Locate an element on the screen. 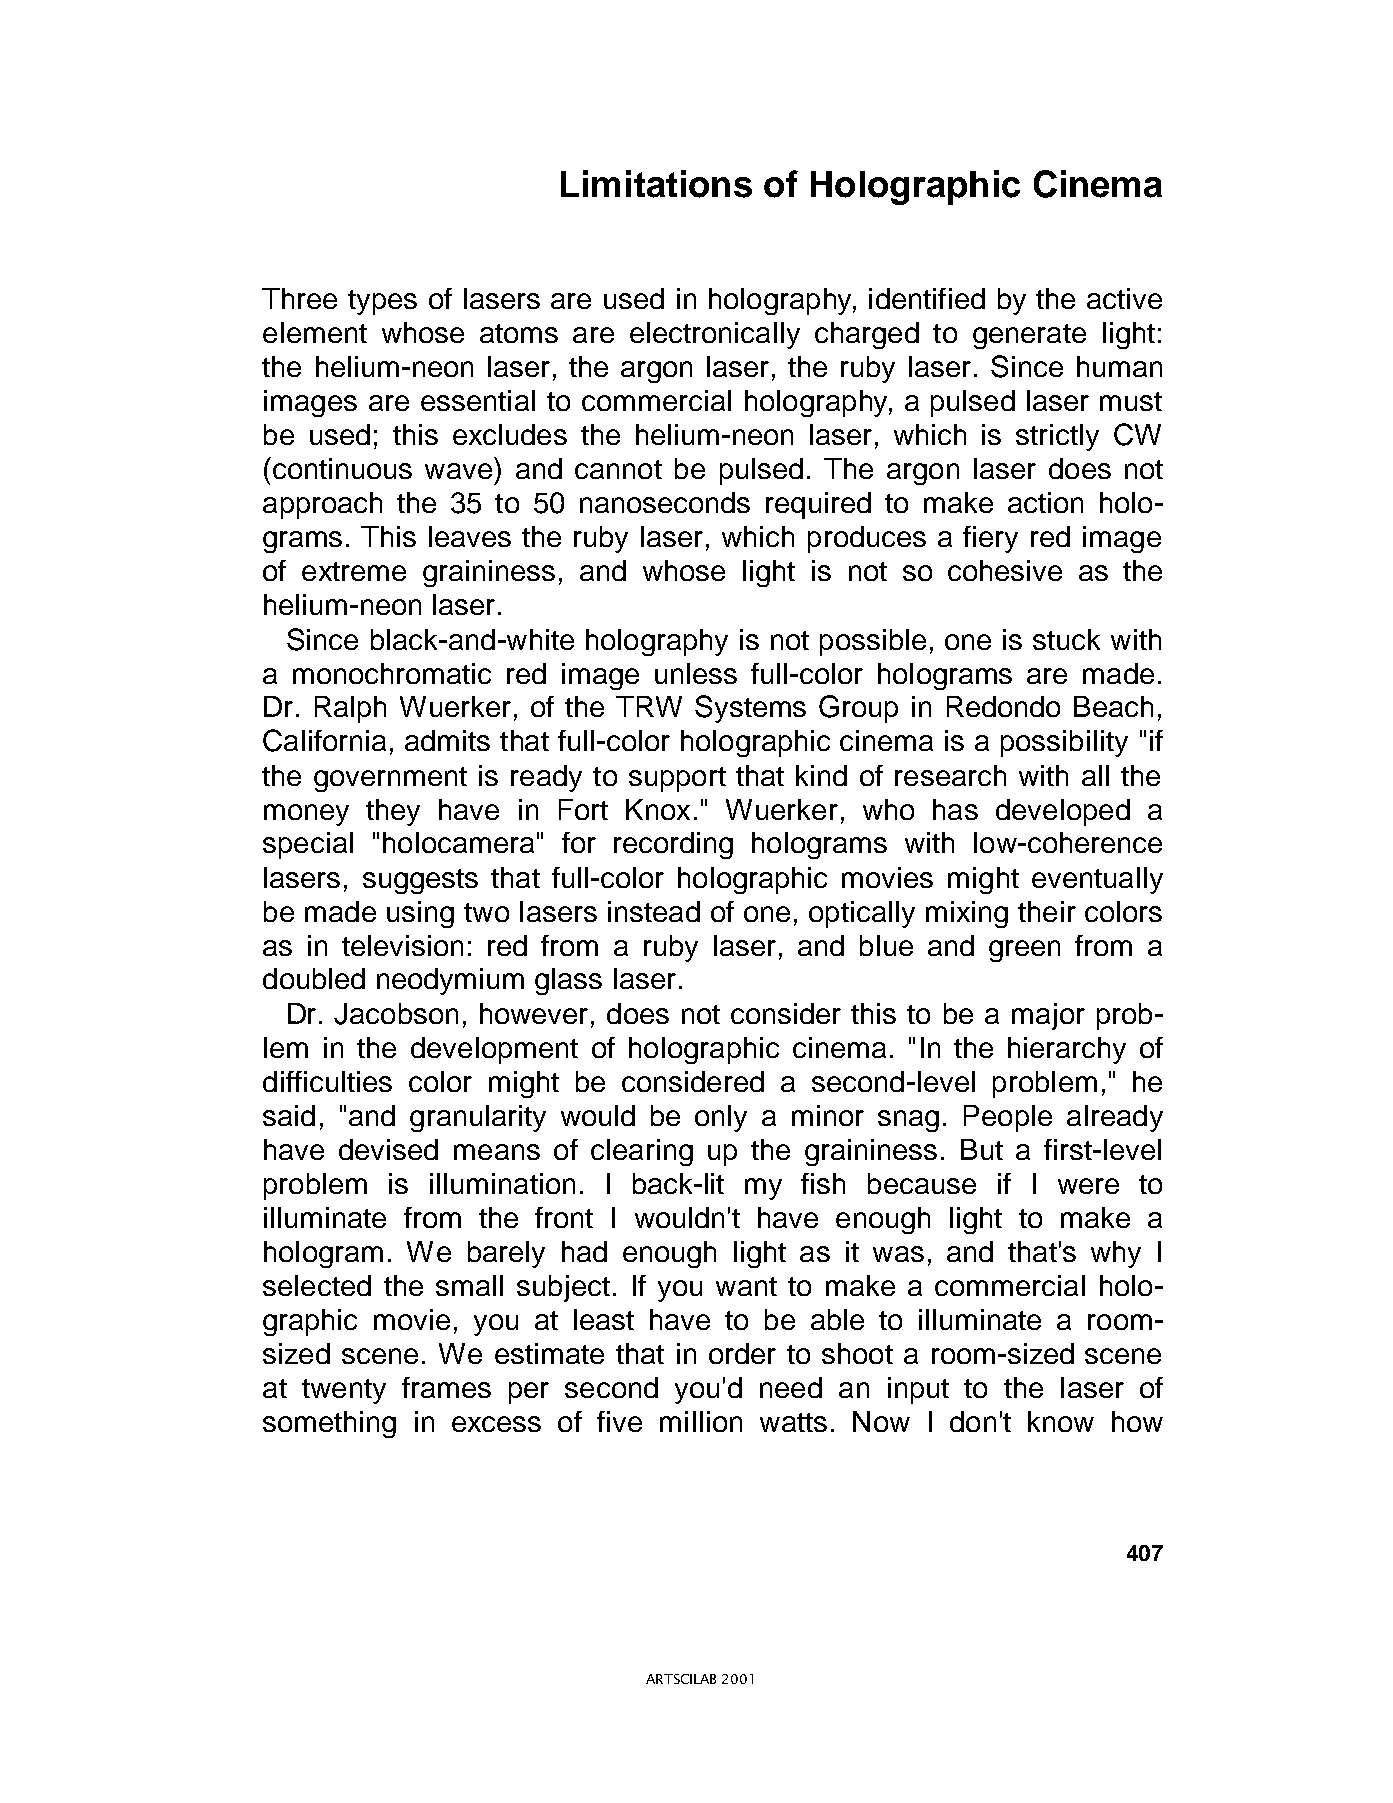 This screenshot has width=1393, height=1803. support is located at coordinates (677, 779).
